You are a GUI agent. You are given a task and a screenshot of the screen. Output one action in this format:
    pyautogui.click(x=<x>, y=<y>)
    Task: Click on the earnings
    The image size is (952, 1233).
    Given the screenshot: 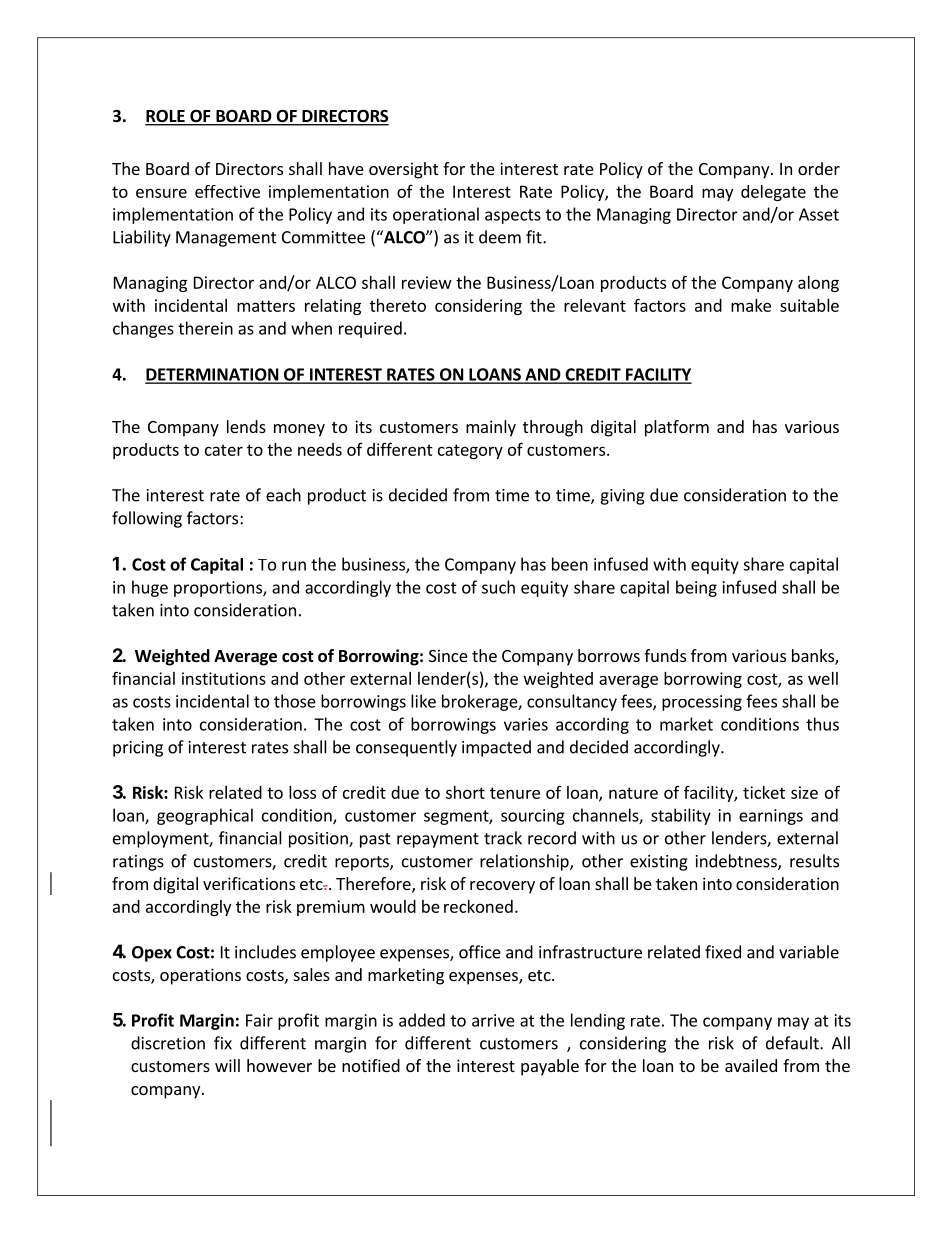 What is the action you would take?
    pyautogui.click(x=771, y=817)
